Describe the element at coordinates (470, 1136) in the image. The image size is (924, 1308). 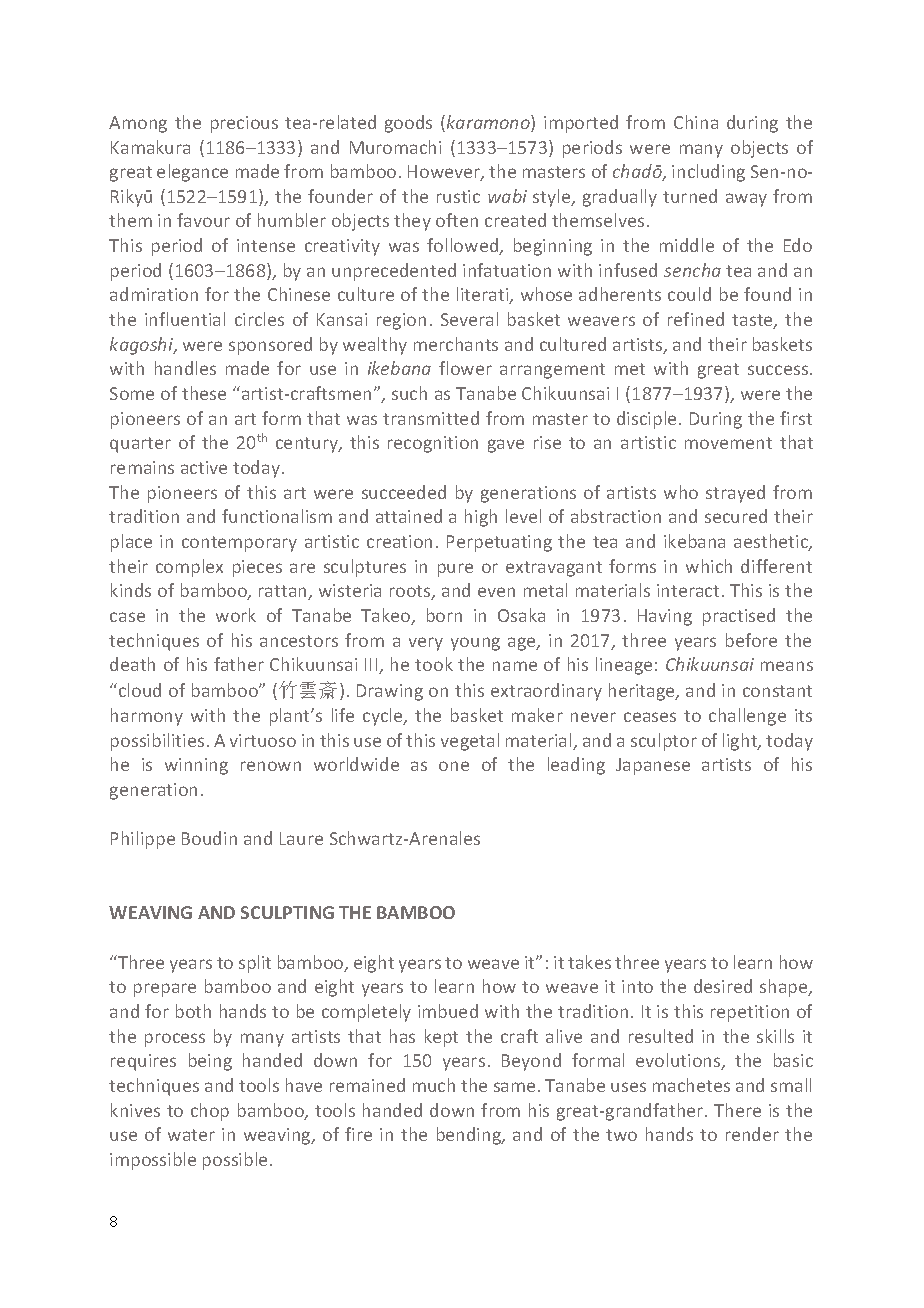
I see `bending` at that location.
